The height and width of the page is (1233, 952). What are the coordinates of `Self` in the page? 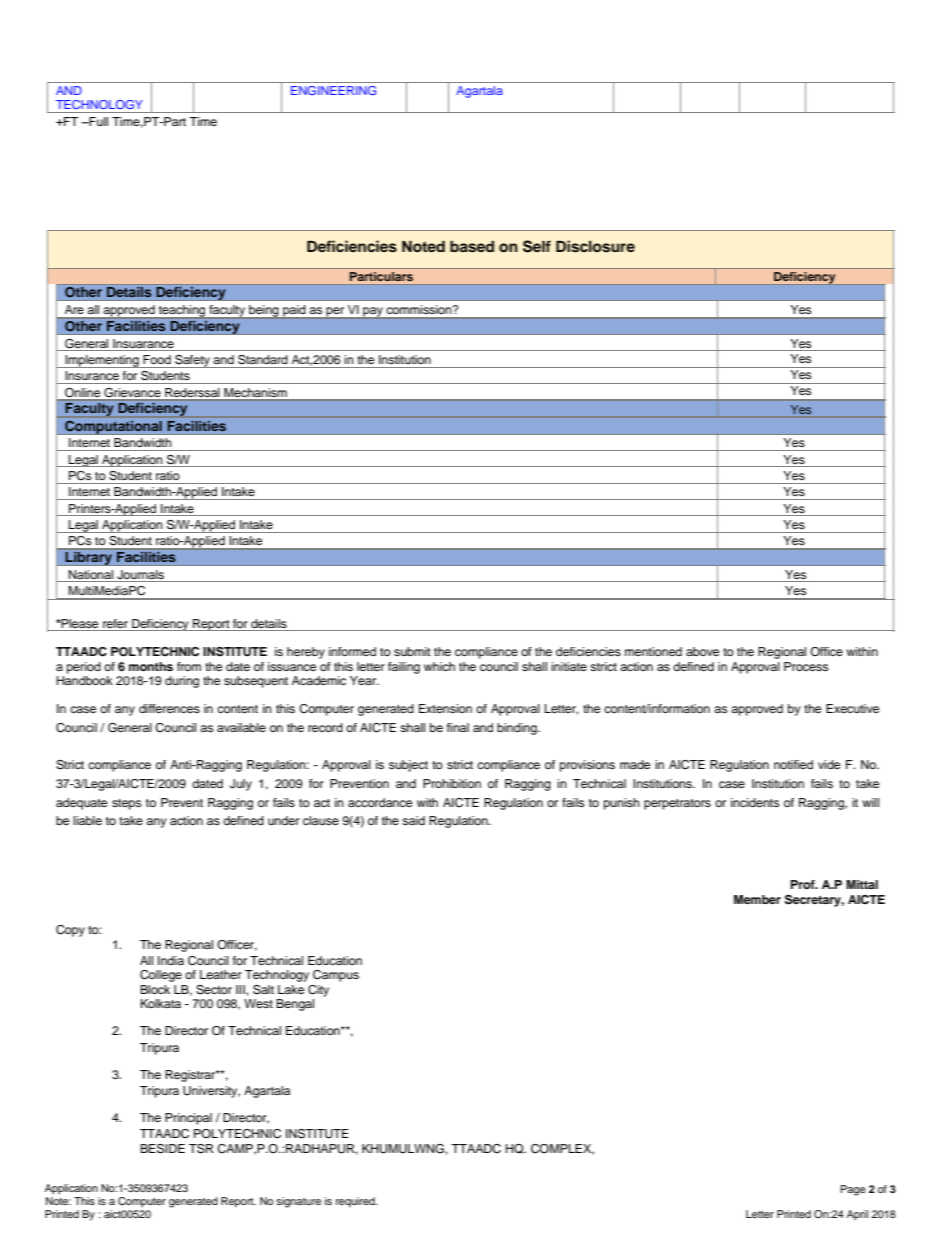 It's located at (537, 246).
